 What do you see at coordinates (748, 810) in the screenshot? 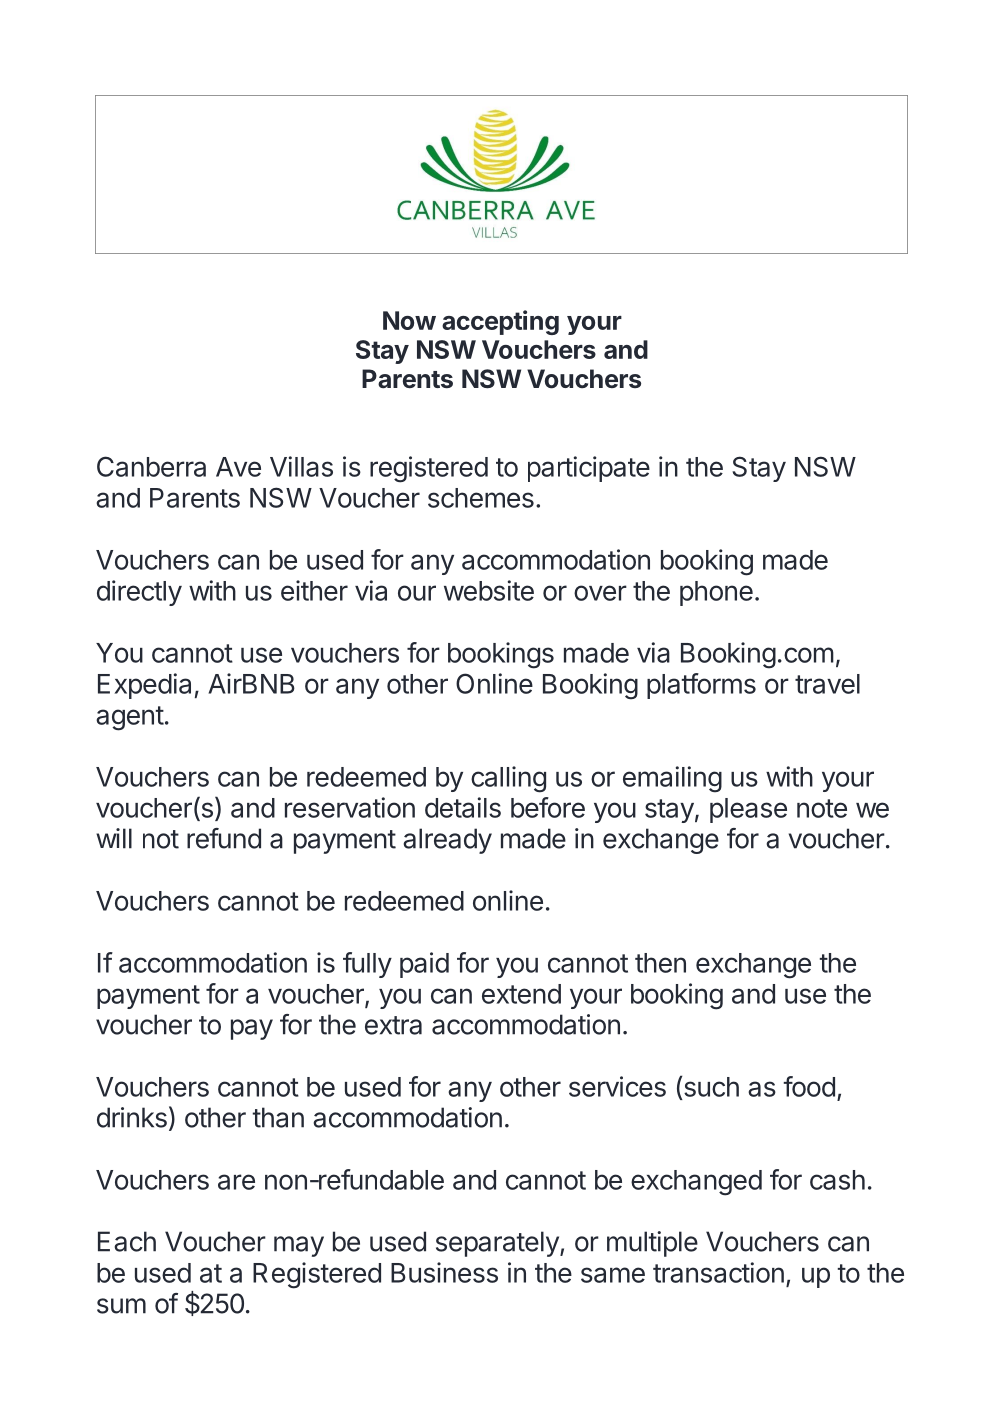
I see `please` at bounding box center [748, 810].
